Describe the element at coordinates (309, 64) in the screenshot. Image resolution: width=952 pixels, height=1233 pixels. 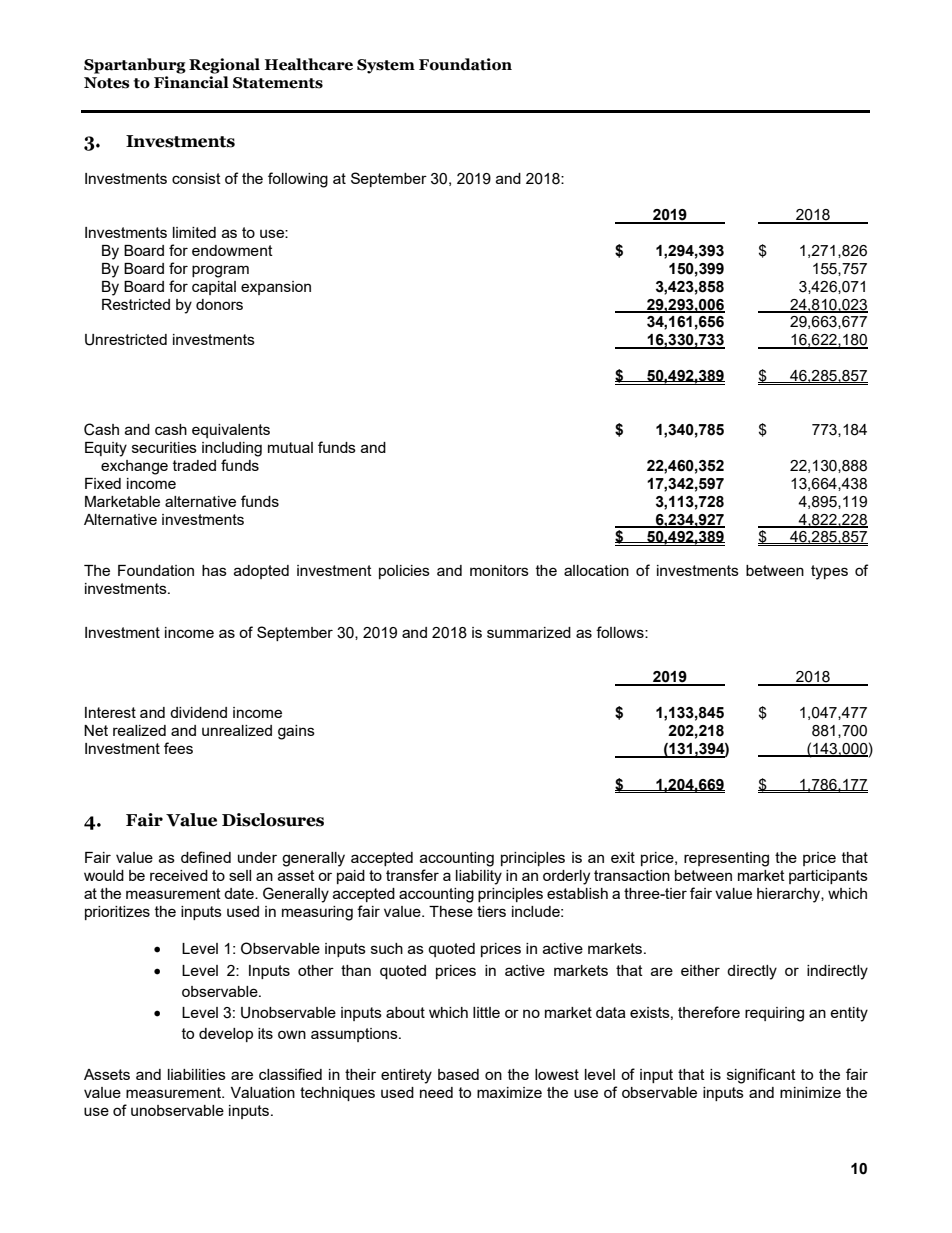
I see `Healthcare` at that location.
